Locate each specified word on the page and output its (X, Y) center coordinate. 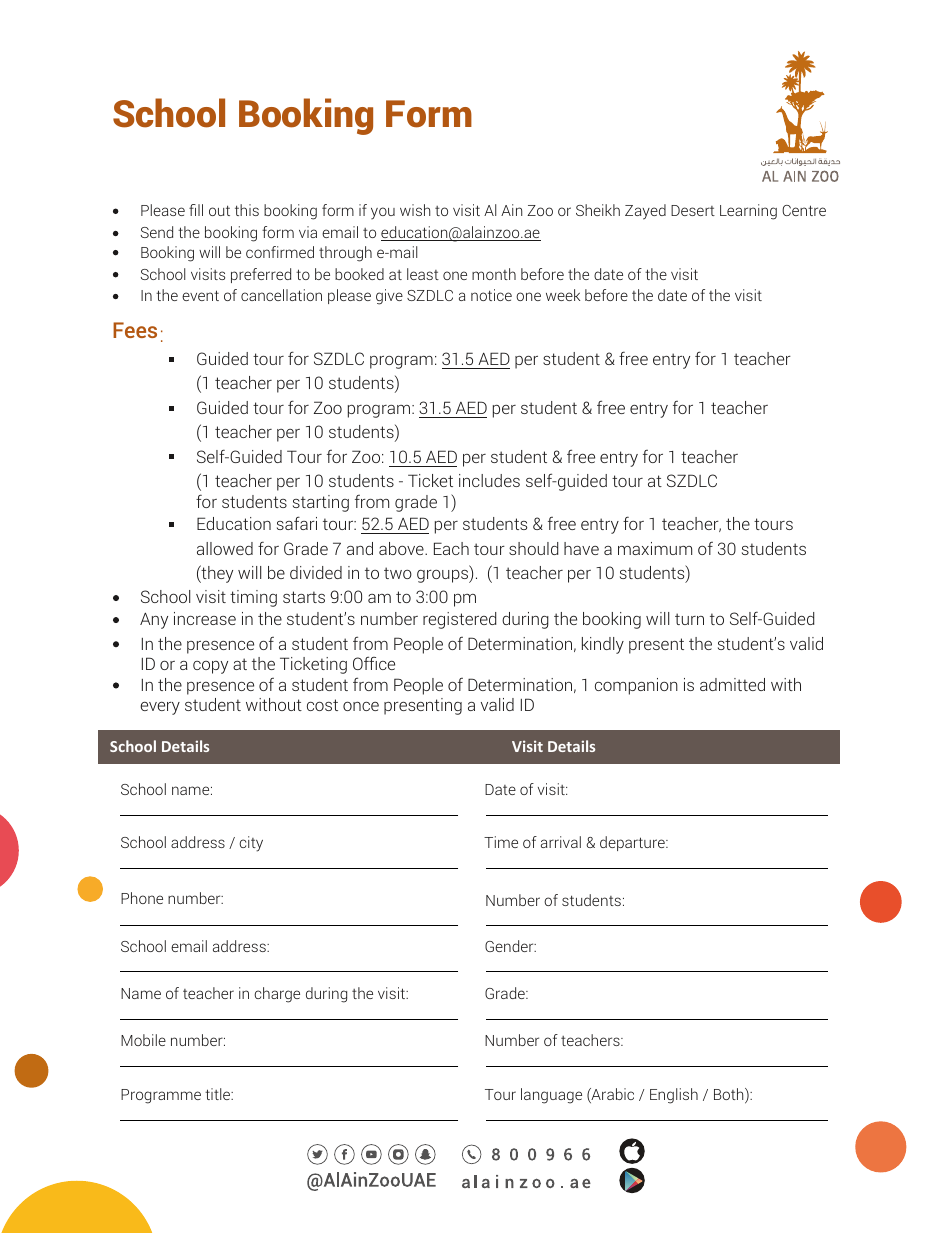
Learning (748, 212)
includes (489, 480)
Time (501, 842)
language (551, 1096)
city (251, 844)
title (219, 1094)
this (247, 210)
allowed (225, 548)
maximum (655, 548)
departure (633, 843)
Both (730, 1095)
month (494, 274)
